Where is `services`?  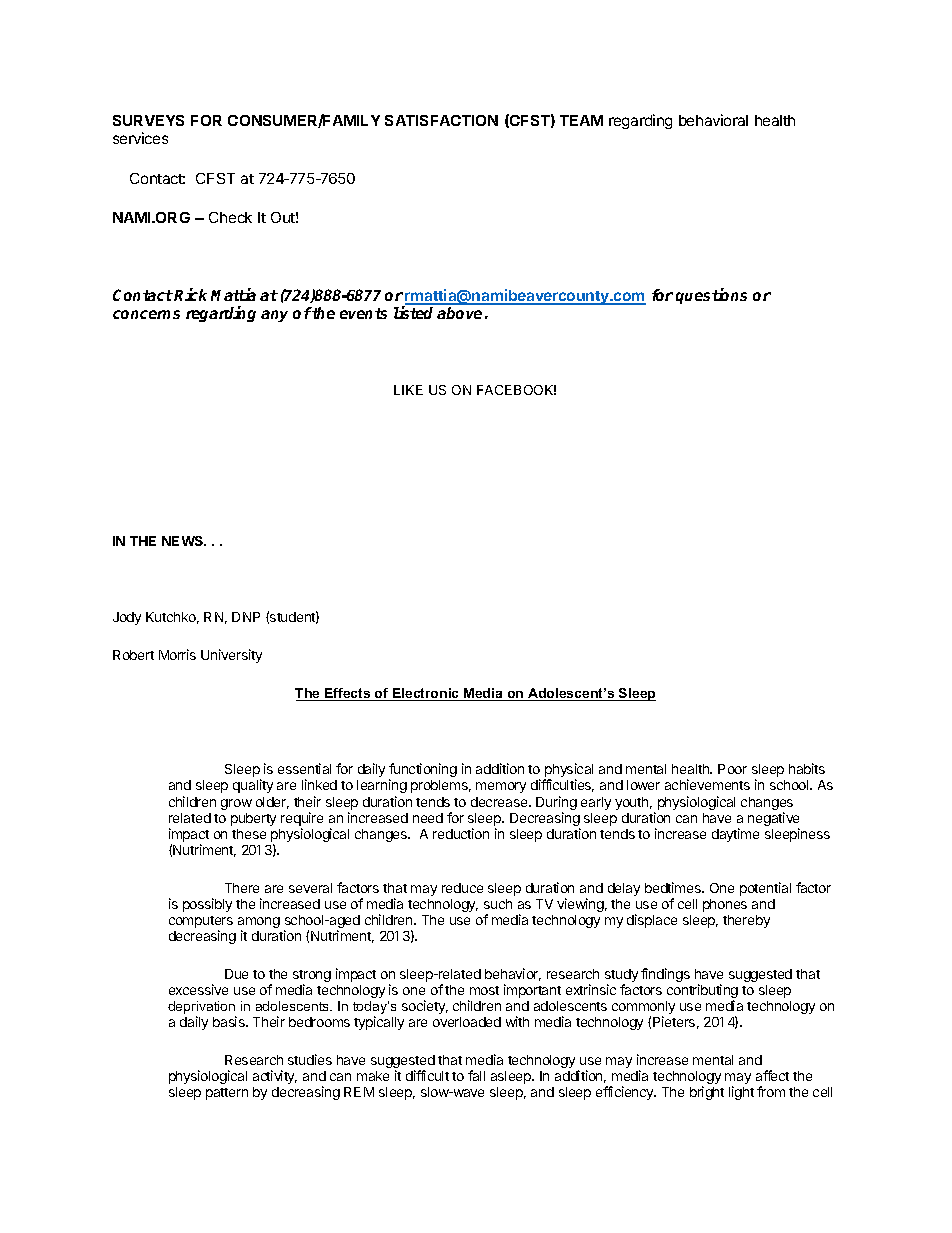 services is located at coordinates (140, 138).
